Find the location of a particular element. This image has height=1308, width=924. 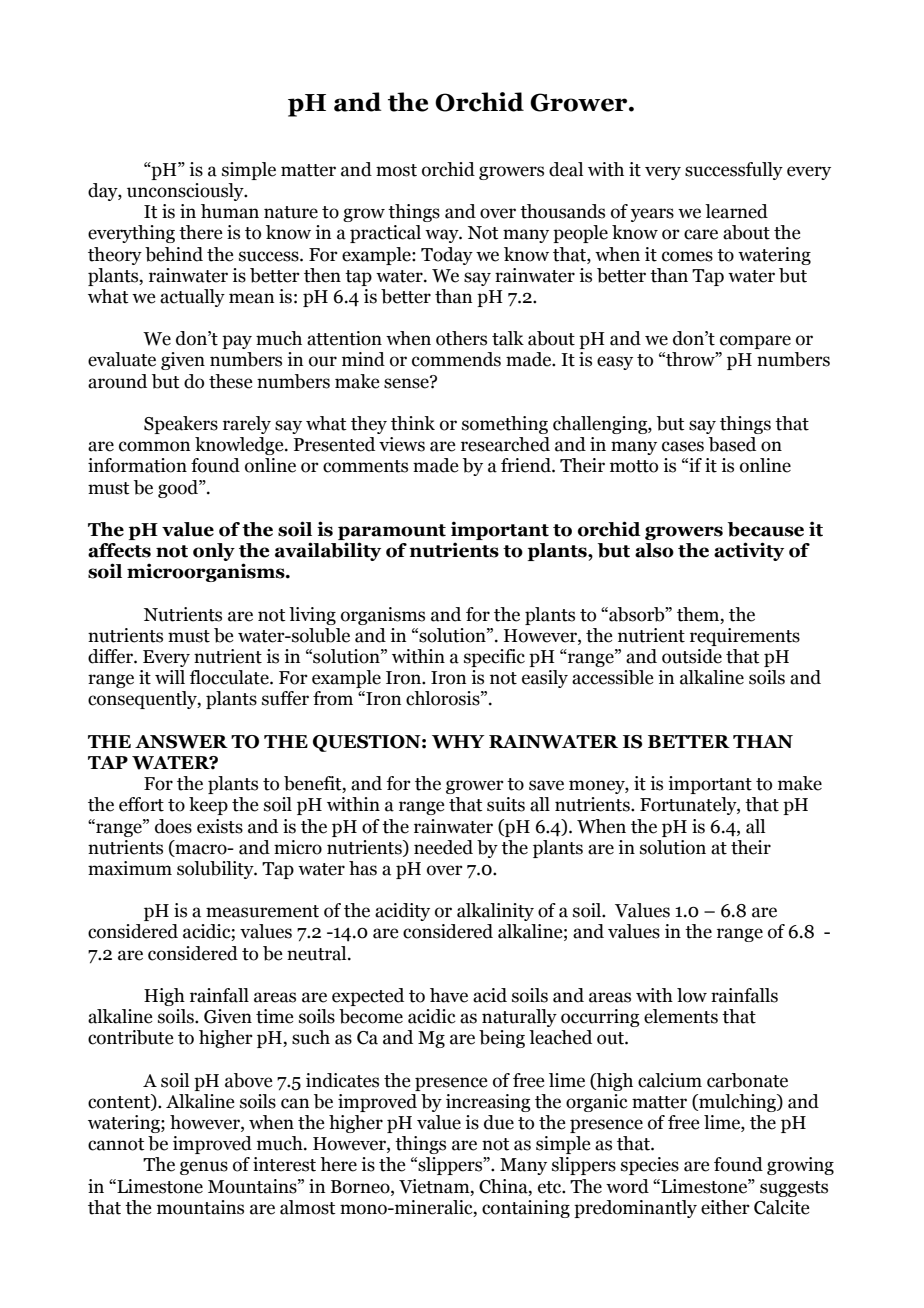

only is located at coordinates (214, 552).
